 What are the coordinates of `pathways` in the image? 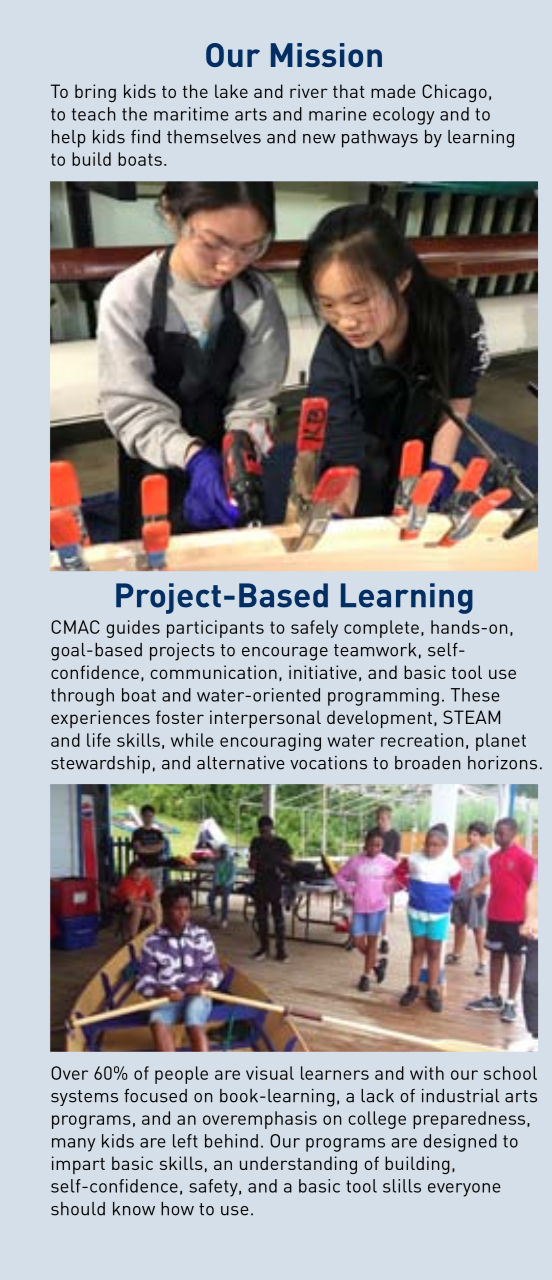 It's located at (380, 139).
